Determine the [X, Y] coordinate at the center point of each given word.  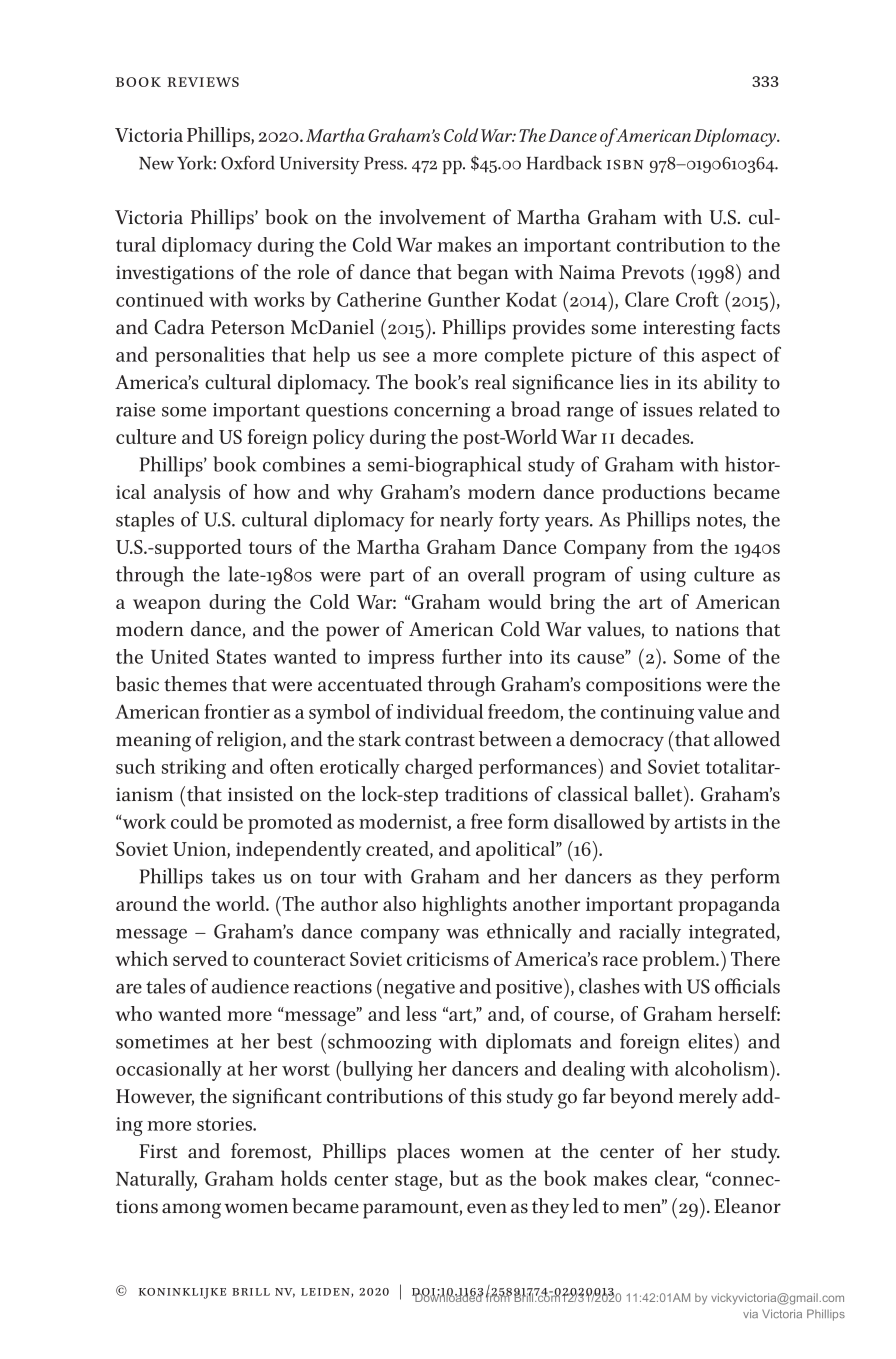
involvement [432, 217]
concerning [442, 412]
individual [440, 711]
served [200, 958]
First [158, 1151]
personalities [209, 356]
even [487, 1208]
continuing [647, 714]
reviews [203, 82]
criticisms [448, 959]
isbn [625, 164]
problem [680, 961]
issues [668, 410]
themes [195, 684]
